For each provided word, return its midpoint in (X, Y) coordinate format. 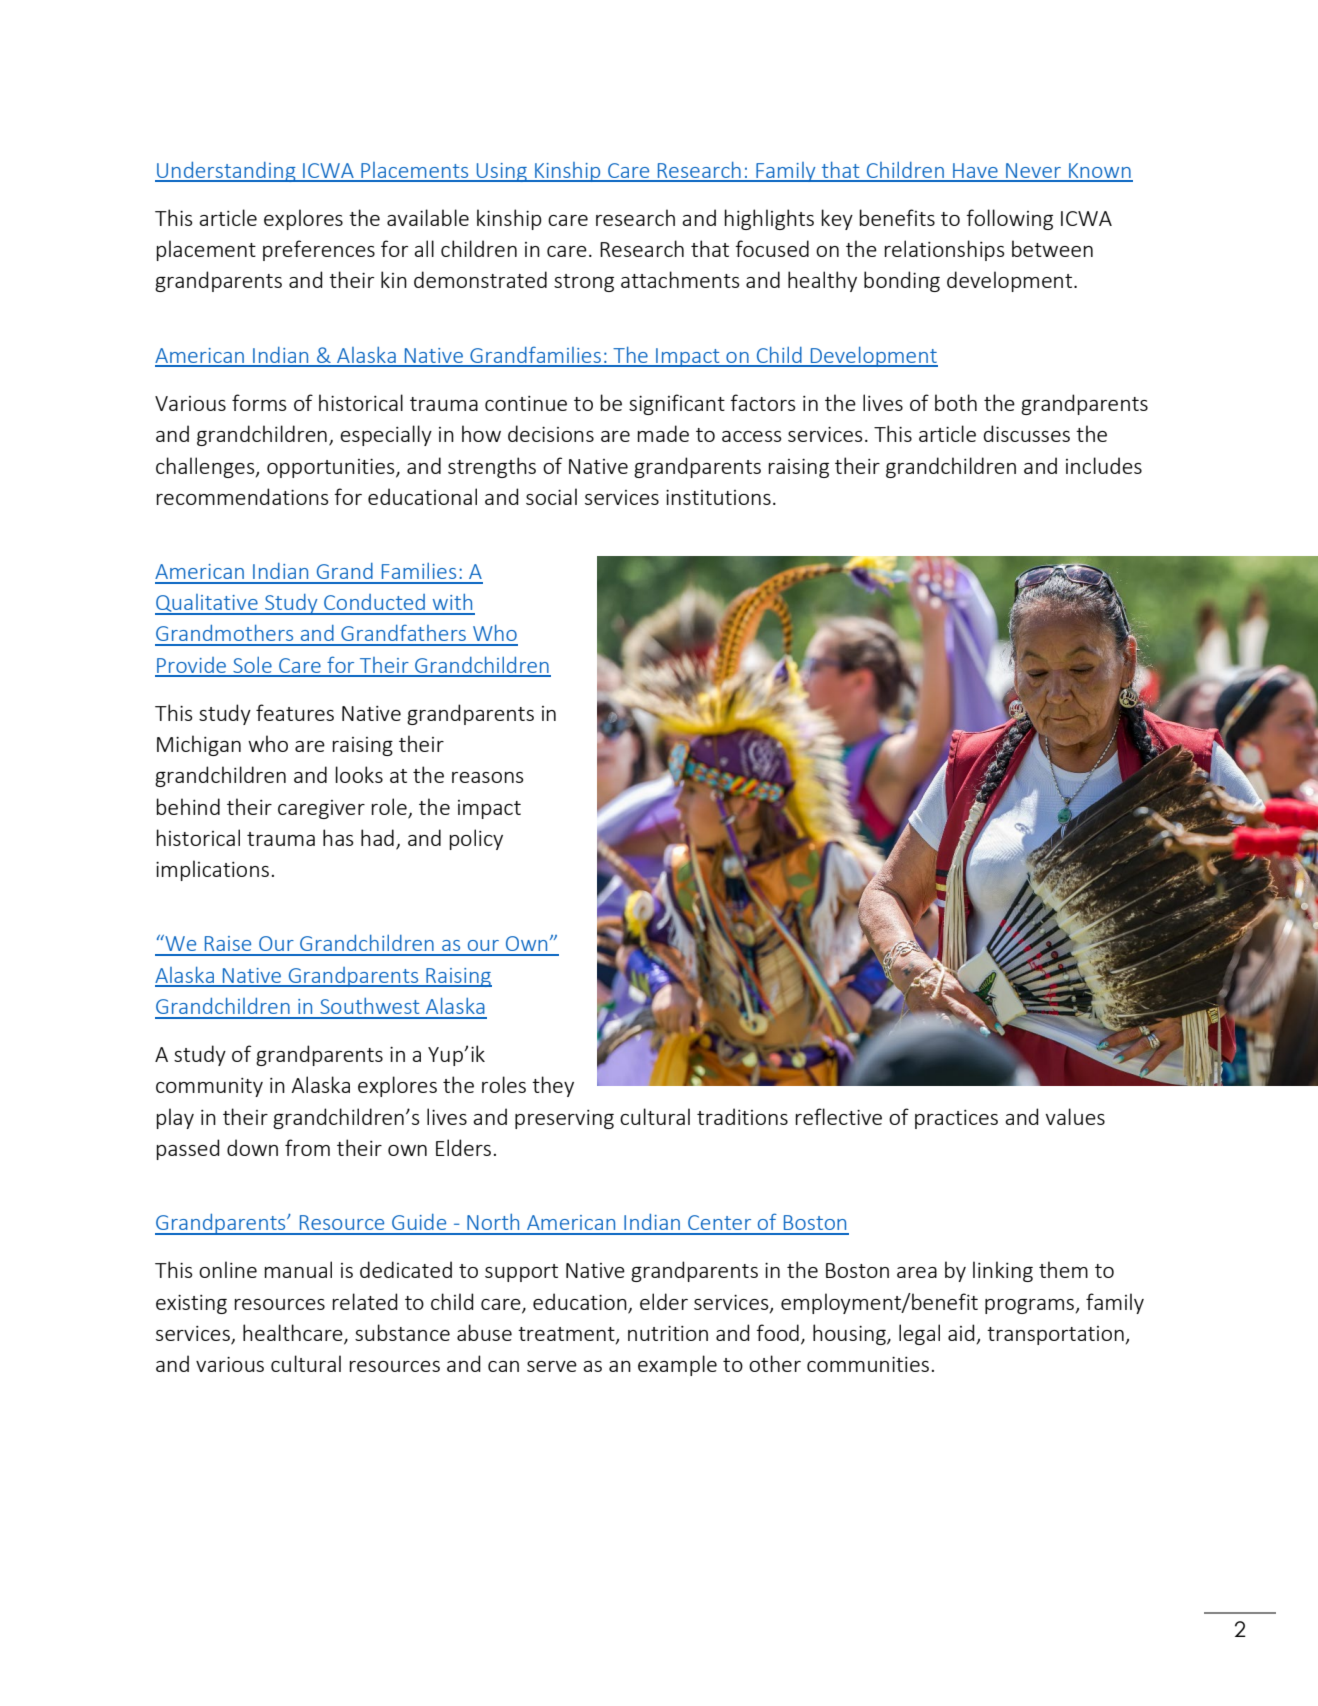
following (1009, 219)
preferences (319, 250)
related (365, 1301)
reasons (488, 777)
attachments (680, 279)
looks (359, 774)
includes (1104, 465)
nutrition (668, 1333)
